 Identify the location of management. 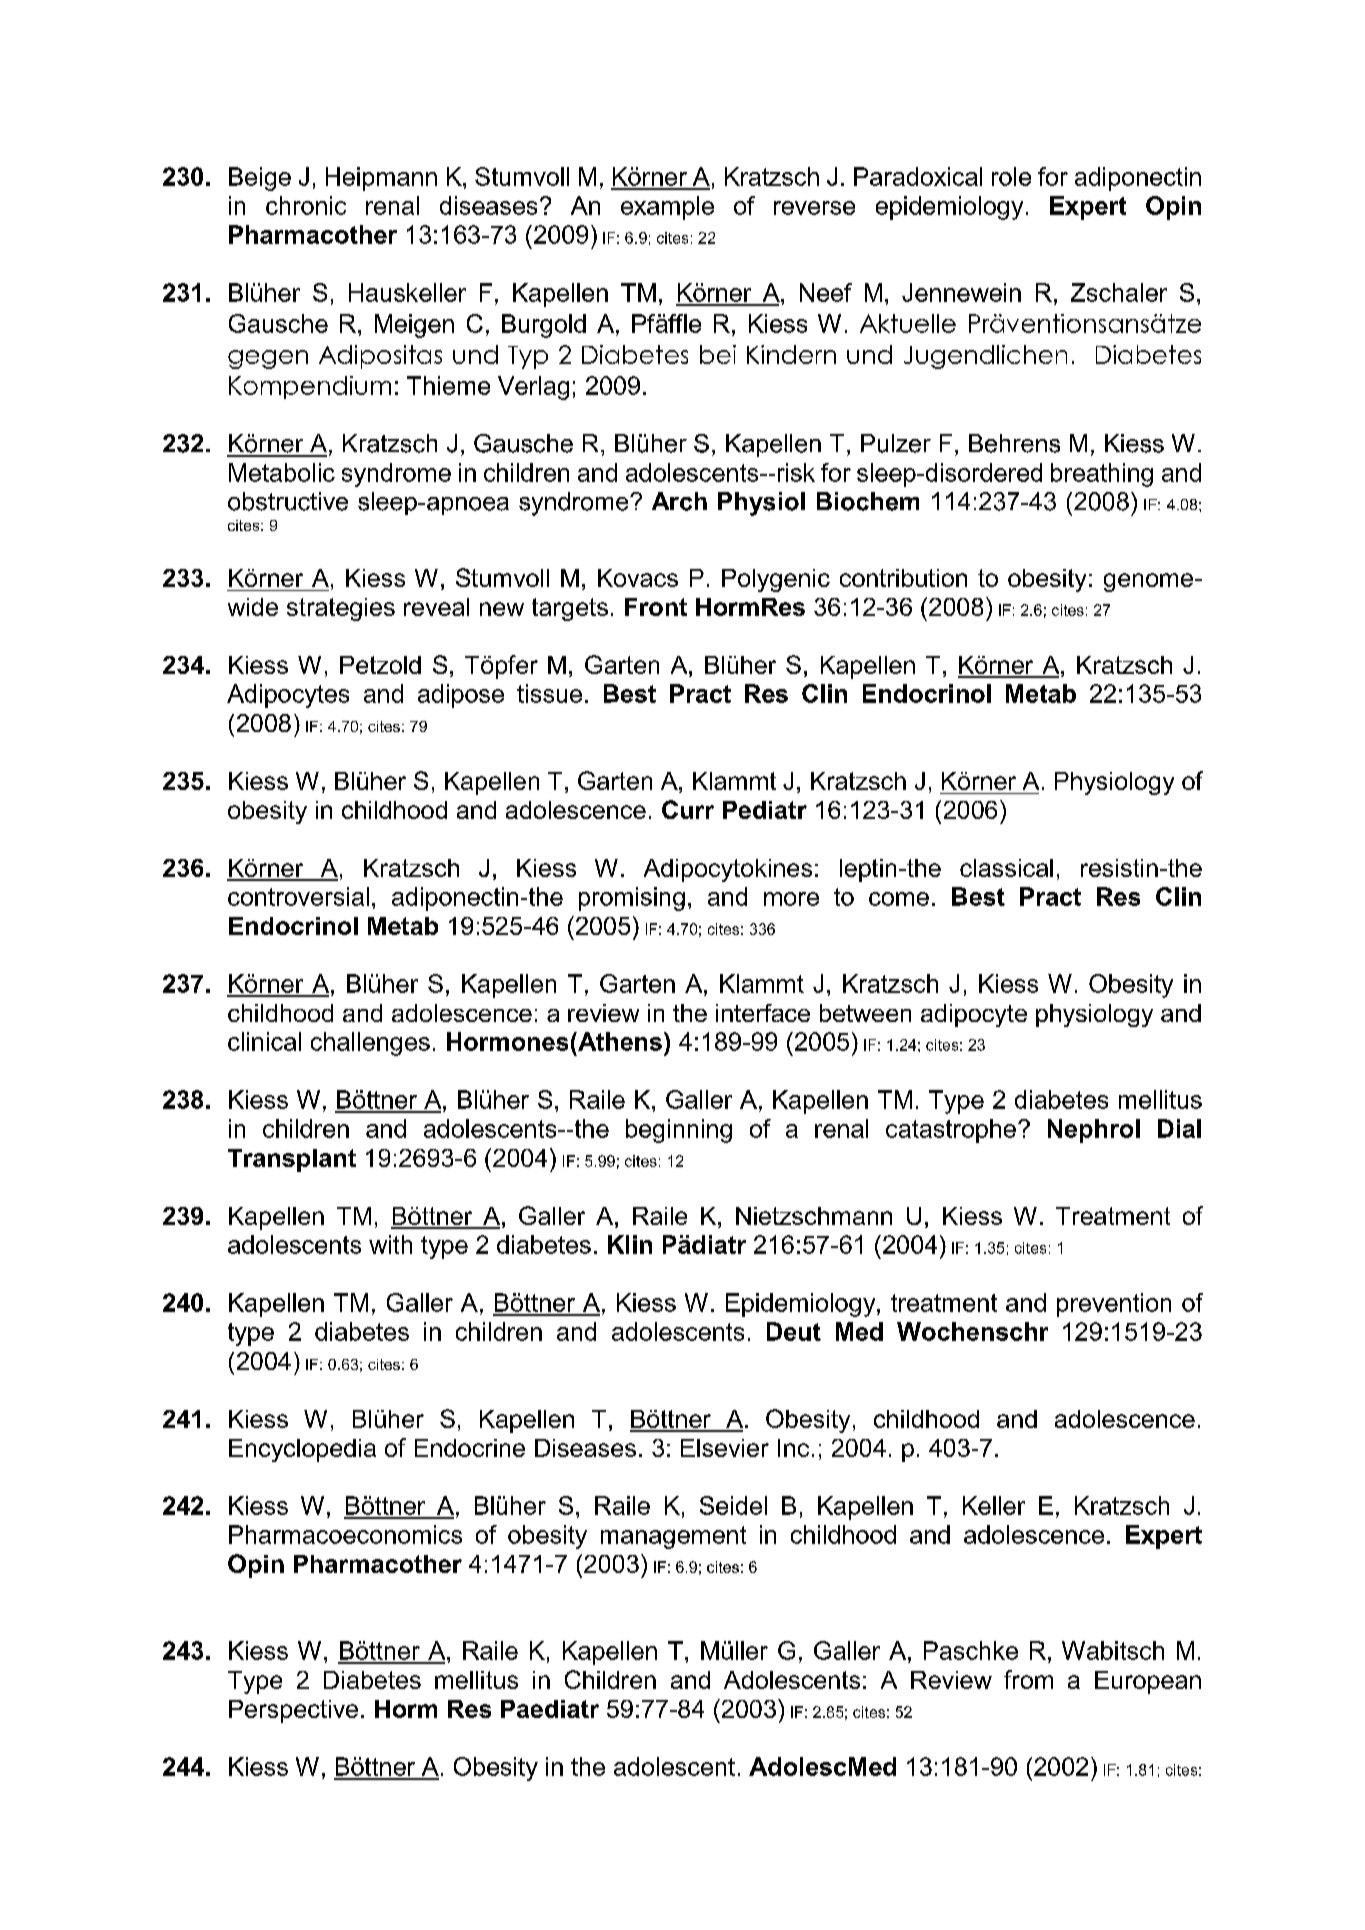
(673, 1537).
